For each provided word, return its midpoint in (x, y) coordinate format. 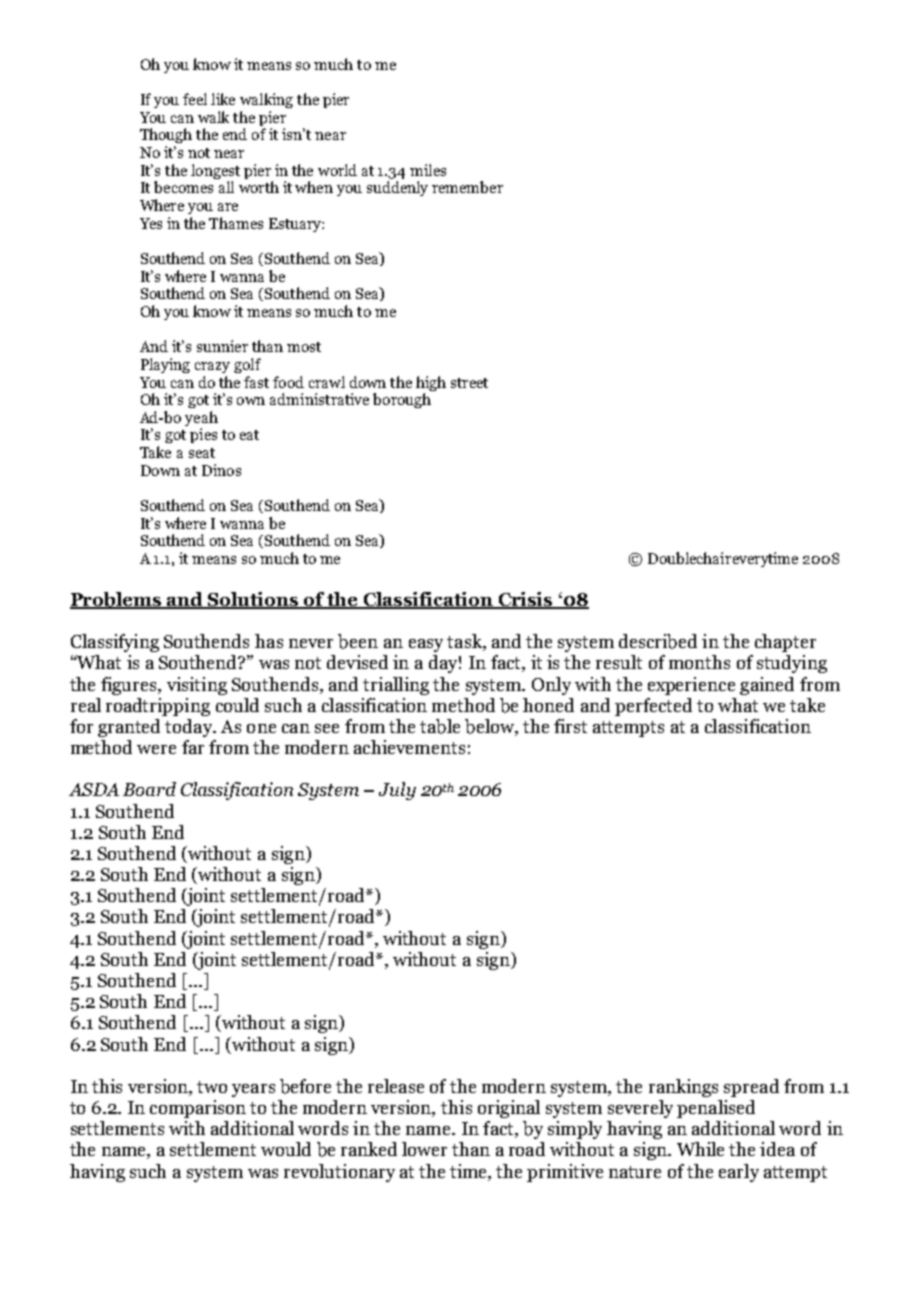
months (699, 662)
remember (467, 187)
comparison (198, 1109)
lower (424, 1149)
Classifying (115, 643)
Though (166, 135)
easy (426, 645)
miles (428, 170)
